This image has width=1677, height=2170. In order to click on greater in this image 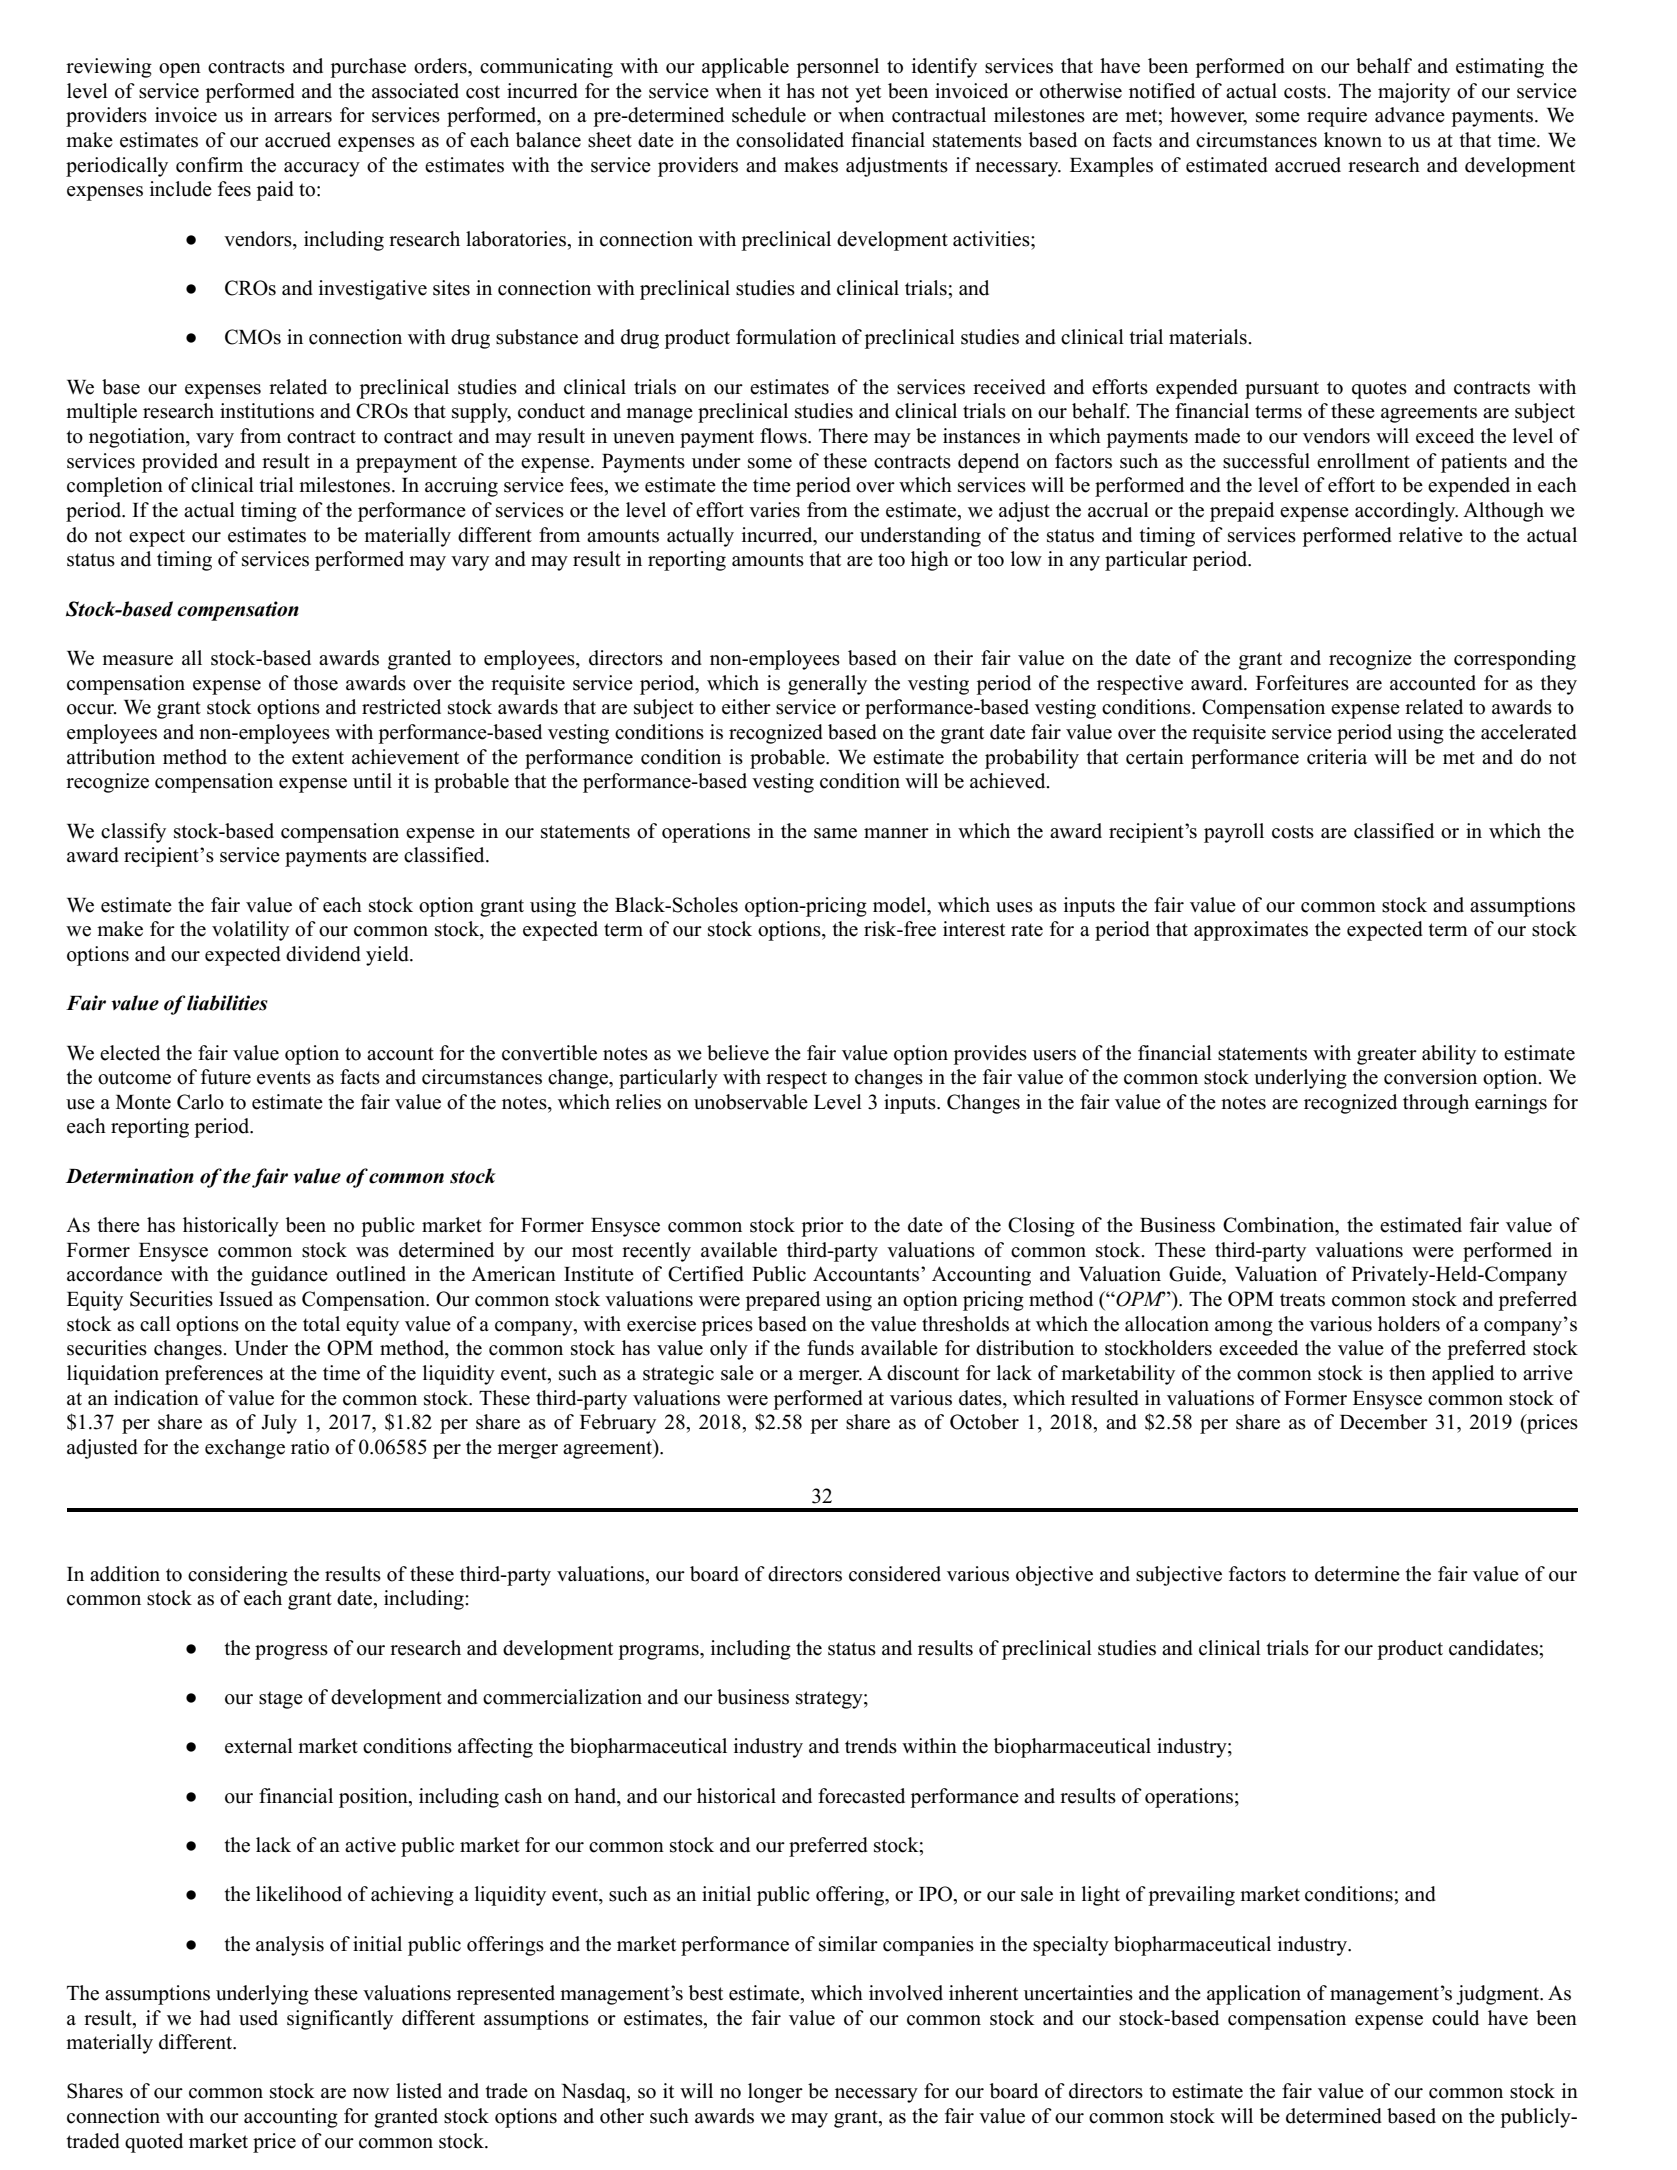, I will do `click(1387, 1056)`.
